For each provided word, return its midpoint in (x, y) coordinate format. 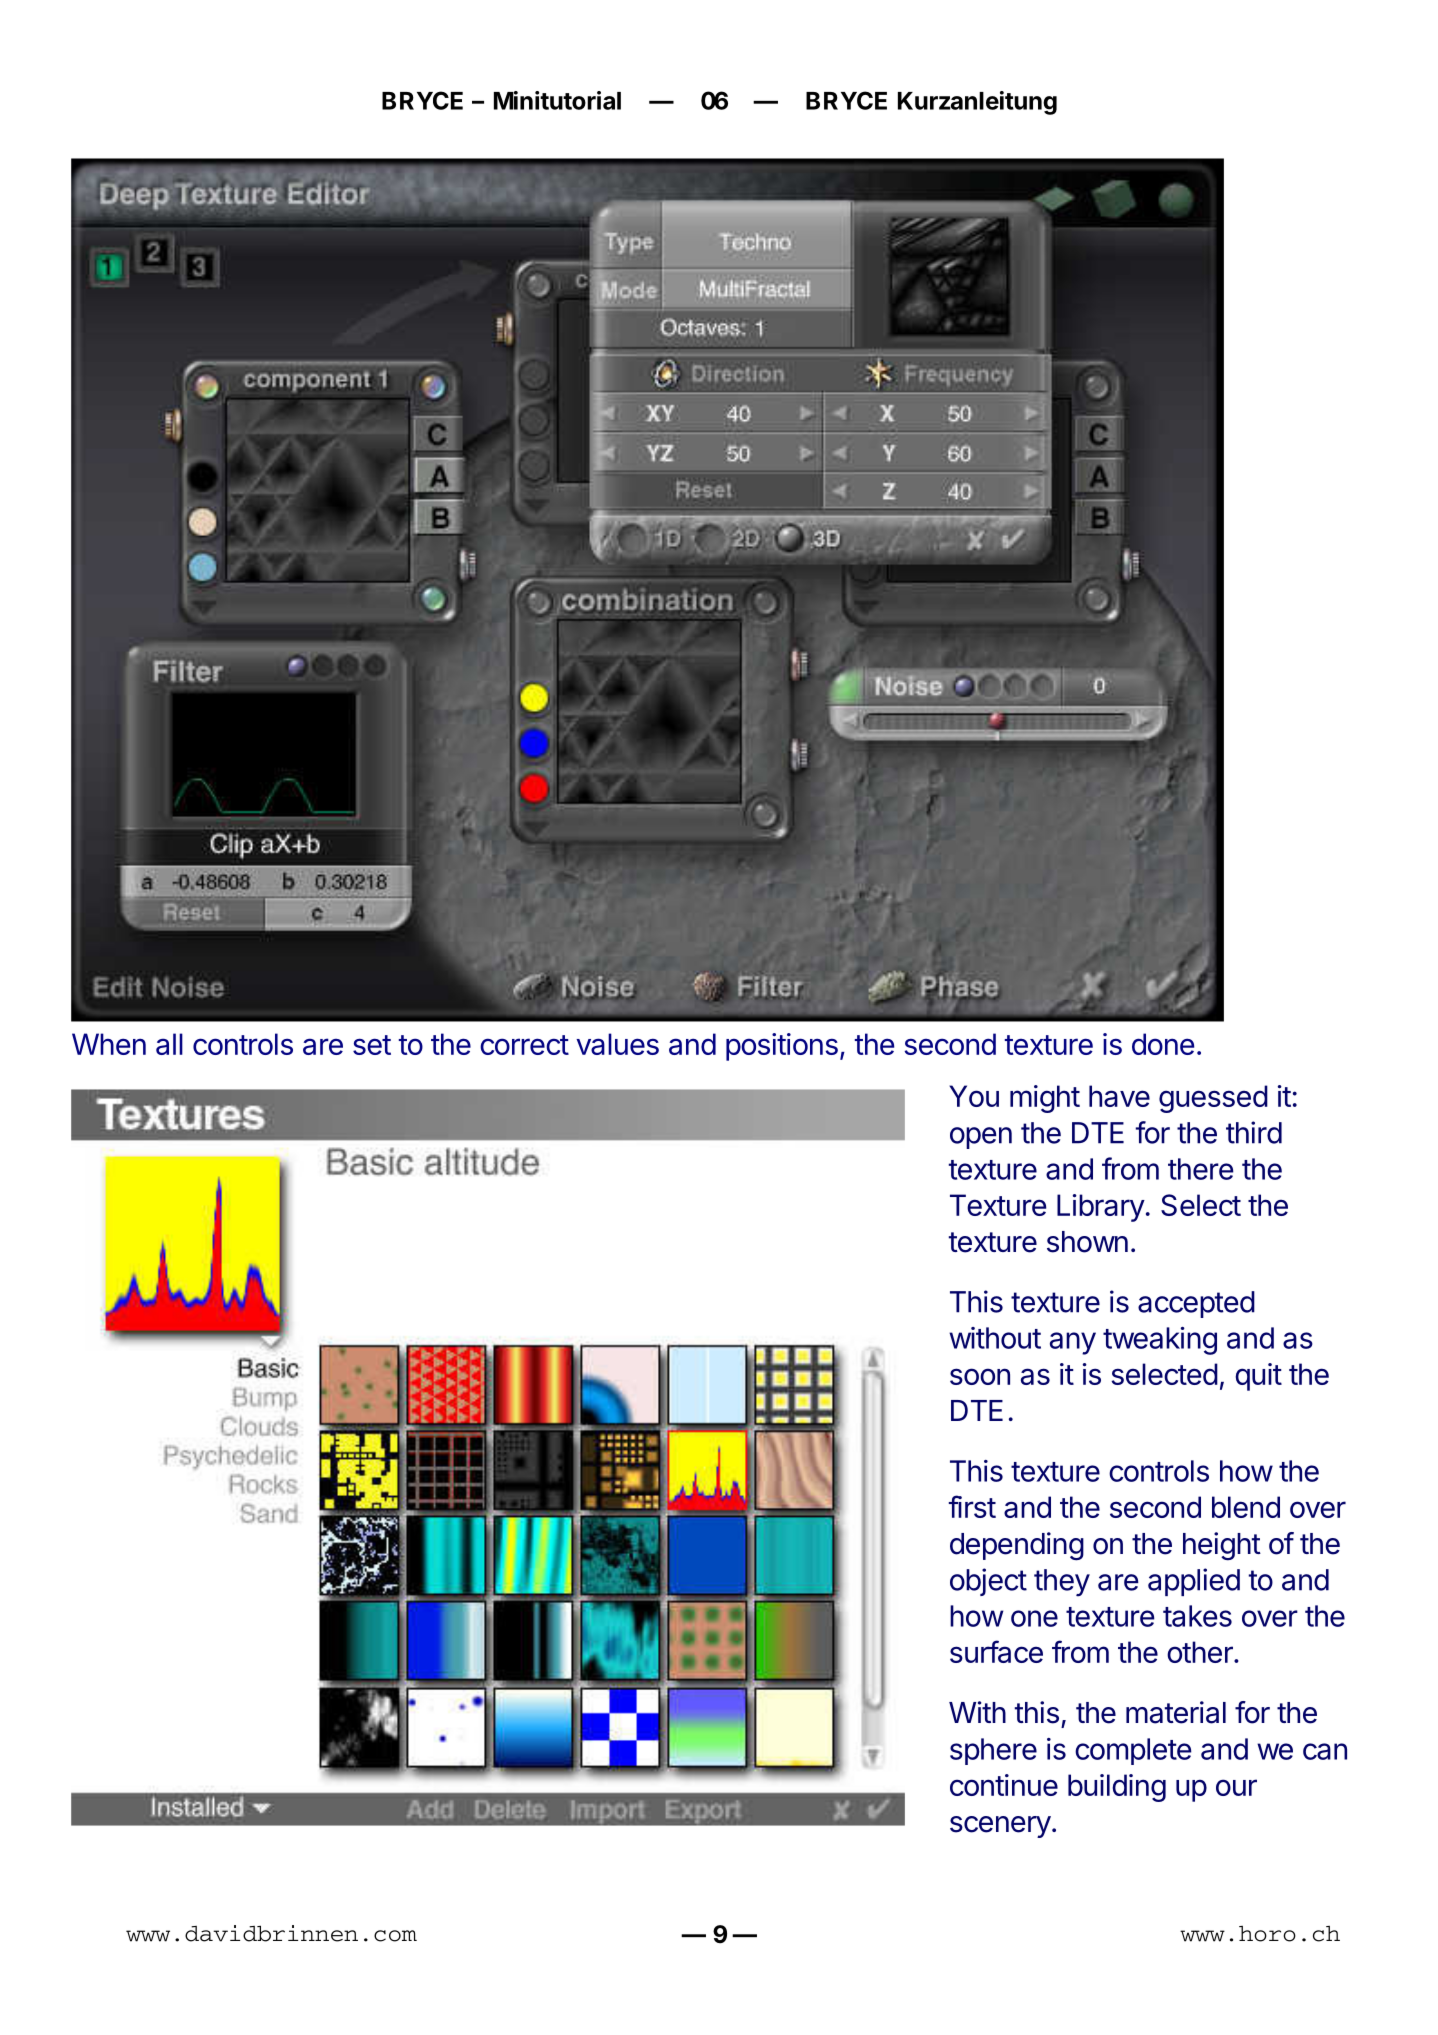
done (1163, 1044)
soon (980, 1376)
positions (782, 1047)
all (169, 1044)
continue (1004, 1785)
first (972, 1506)
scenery (1000, 1827)
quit (1258, 1377)
